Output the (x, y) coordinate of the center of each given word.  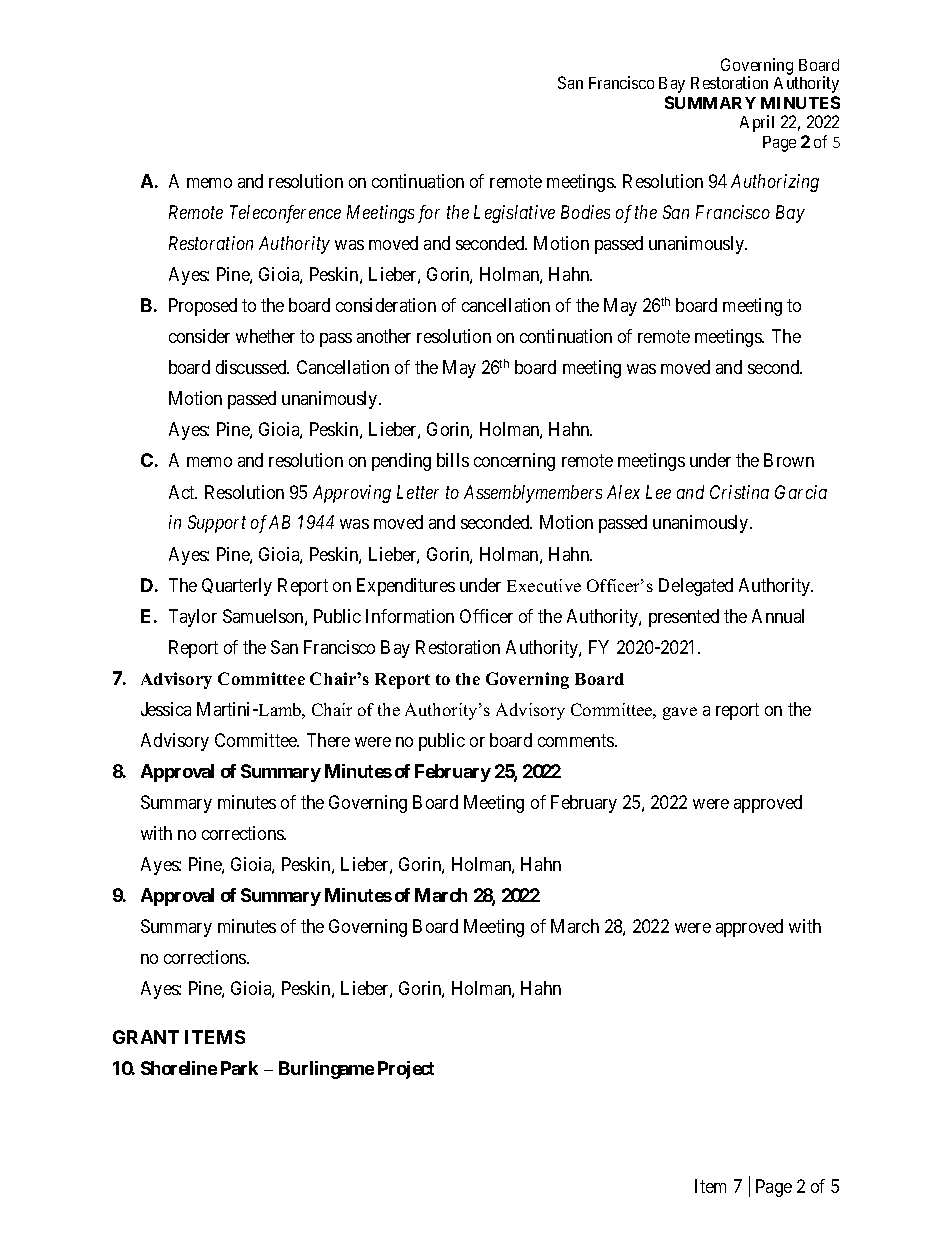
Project (406, 1070)
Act (183, 492)
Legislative (514, 214)
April (757, 123)
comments (577, 740)
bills (453, 460)
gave (680, 713)
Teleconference (285, 214)
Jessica (166, 709)
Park (239, 1068)
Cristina (739, 492)
